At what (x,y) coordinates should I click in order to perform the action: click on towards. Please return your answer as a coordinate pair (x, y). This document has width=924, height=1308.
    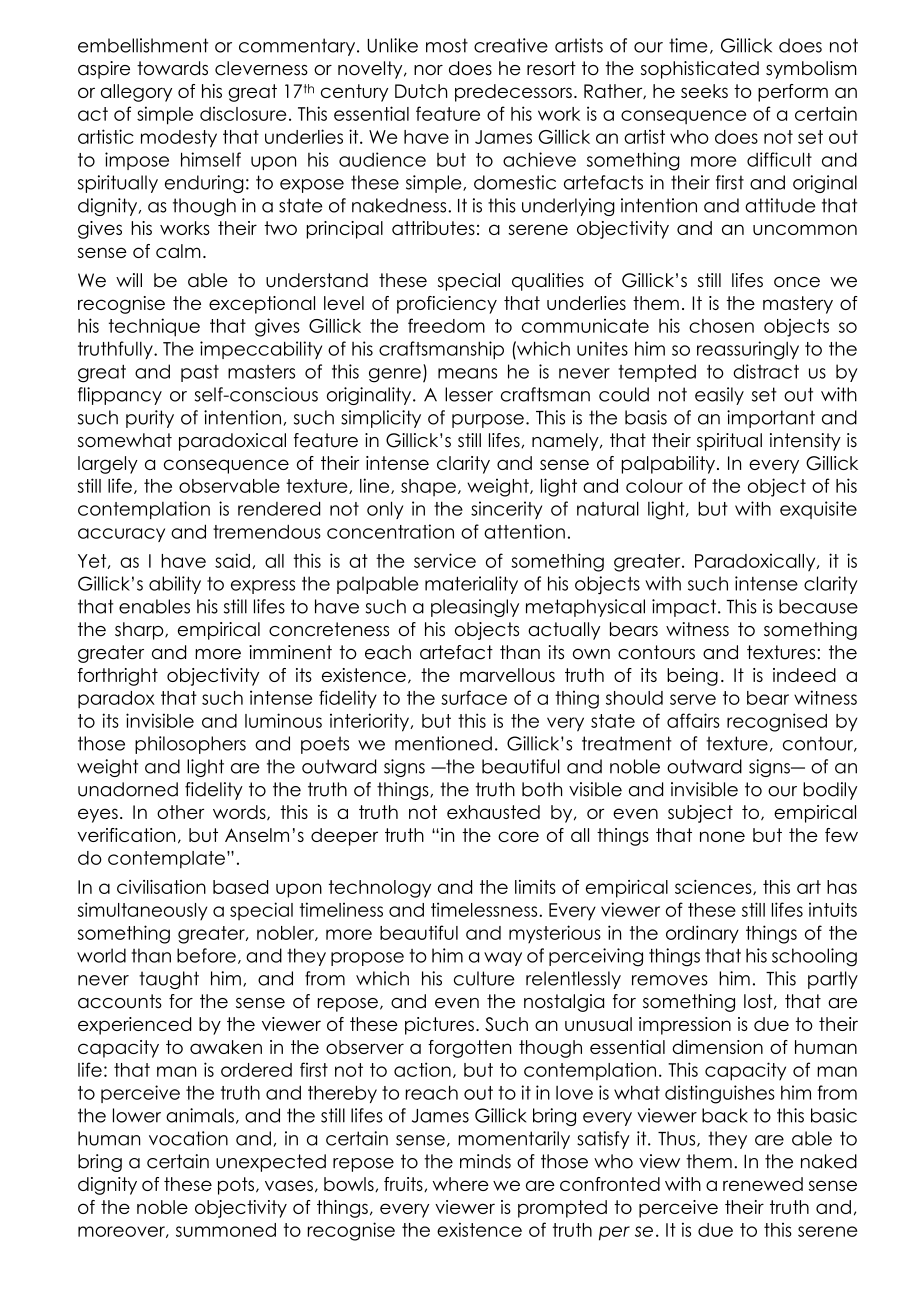
    Looking at the image, I should click on (172, 68).
